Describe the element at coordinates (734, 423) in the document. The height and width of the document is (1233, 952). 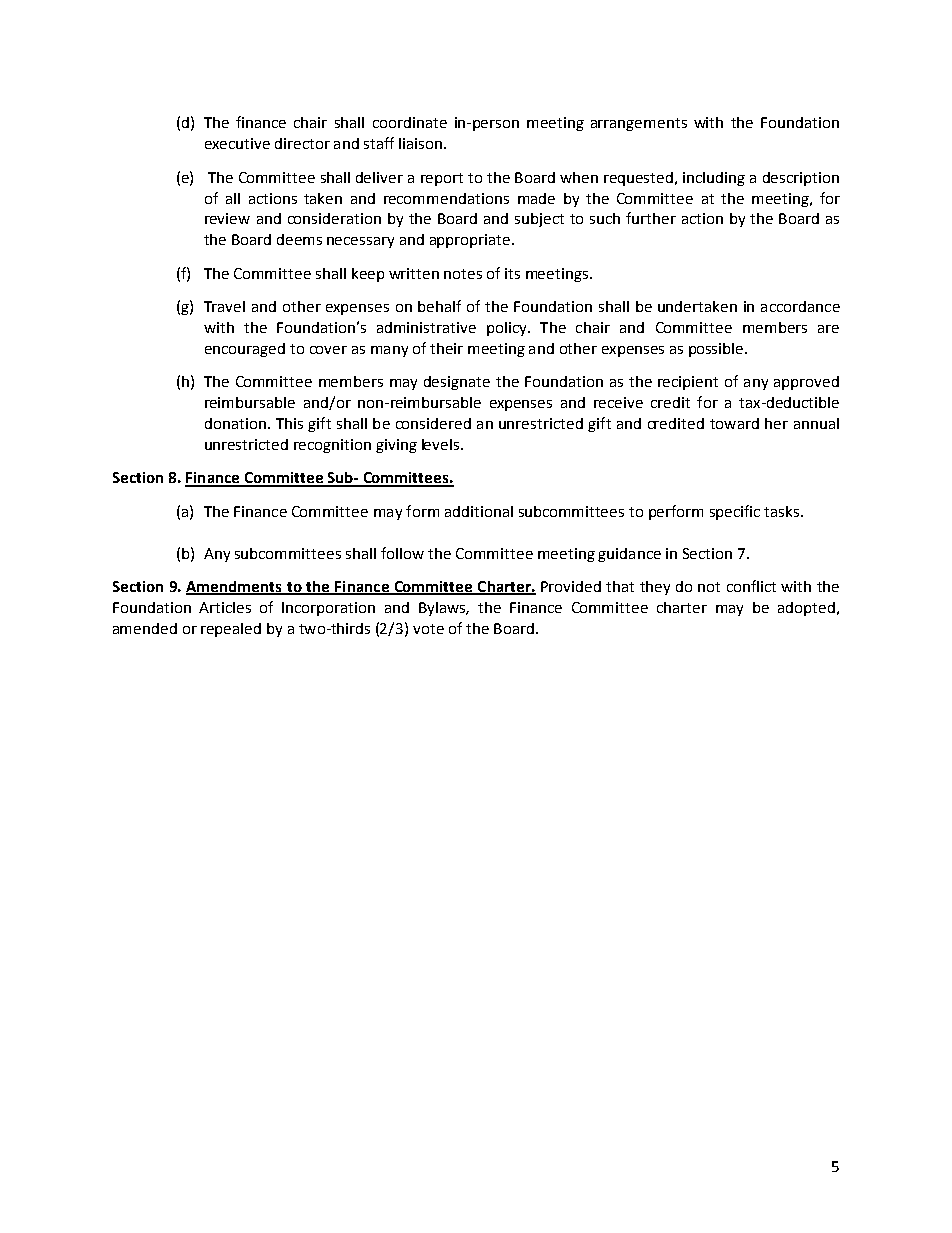
I see `toward` at that location.
